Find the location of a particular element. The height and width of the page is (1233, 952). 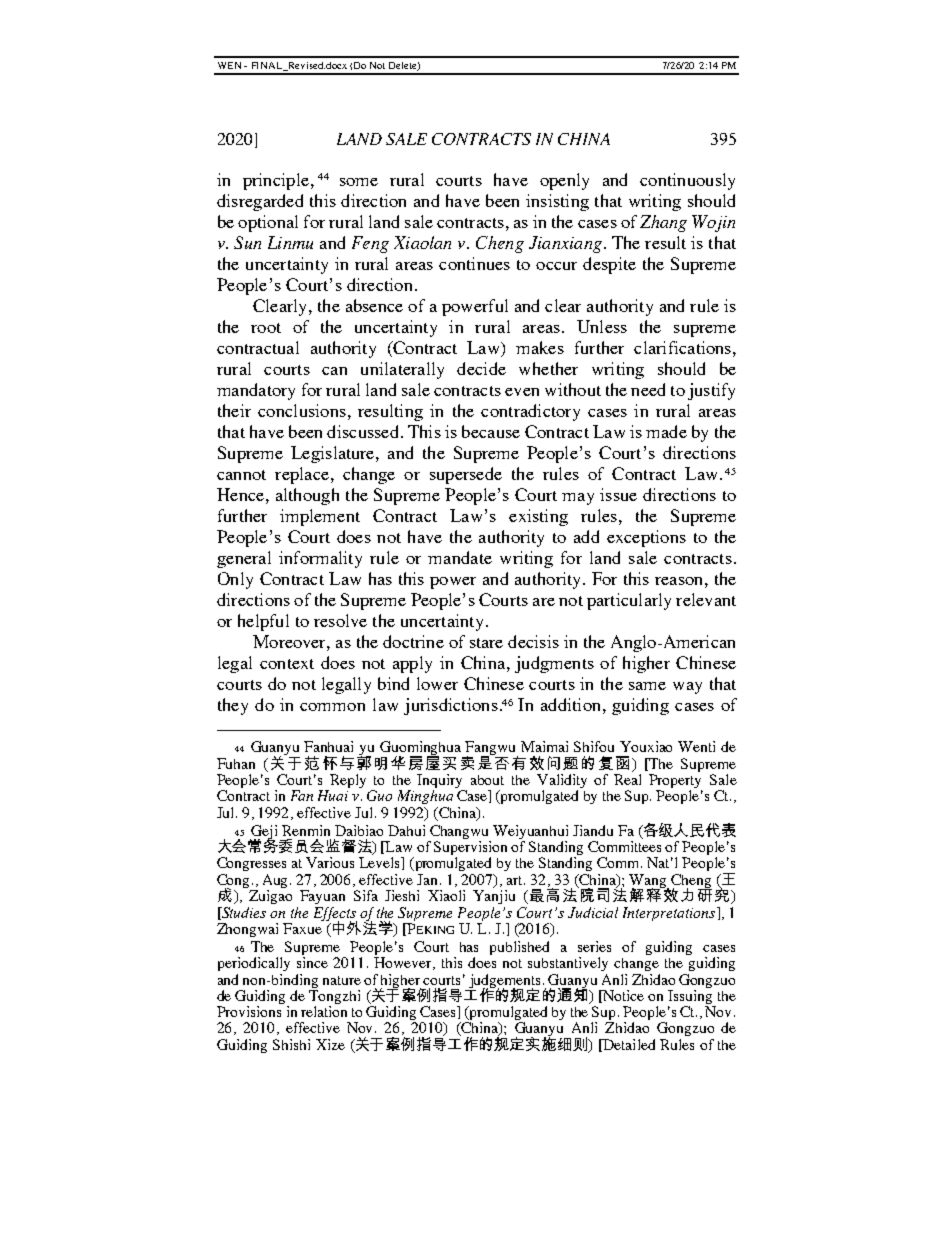

about is located at coordinates (487, 780).
